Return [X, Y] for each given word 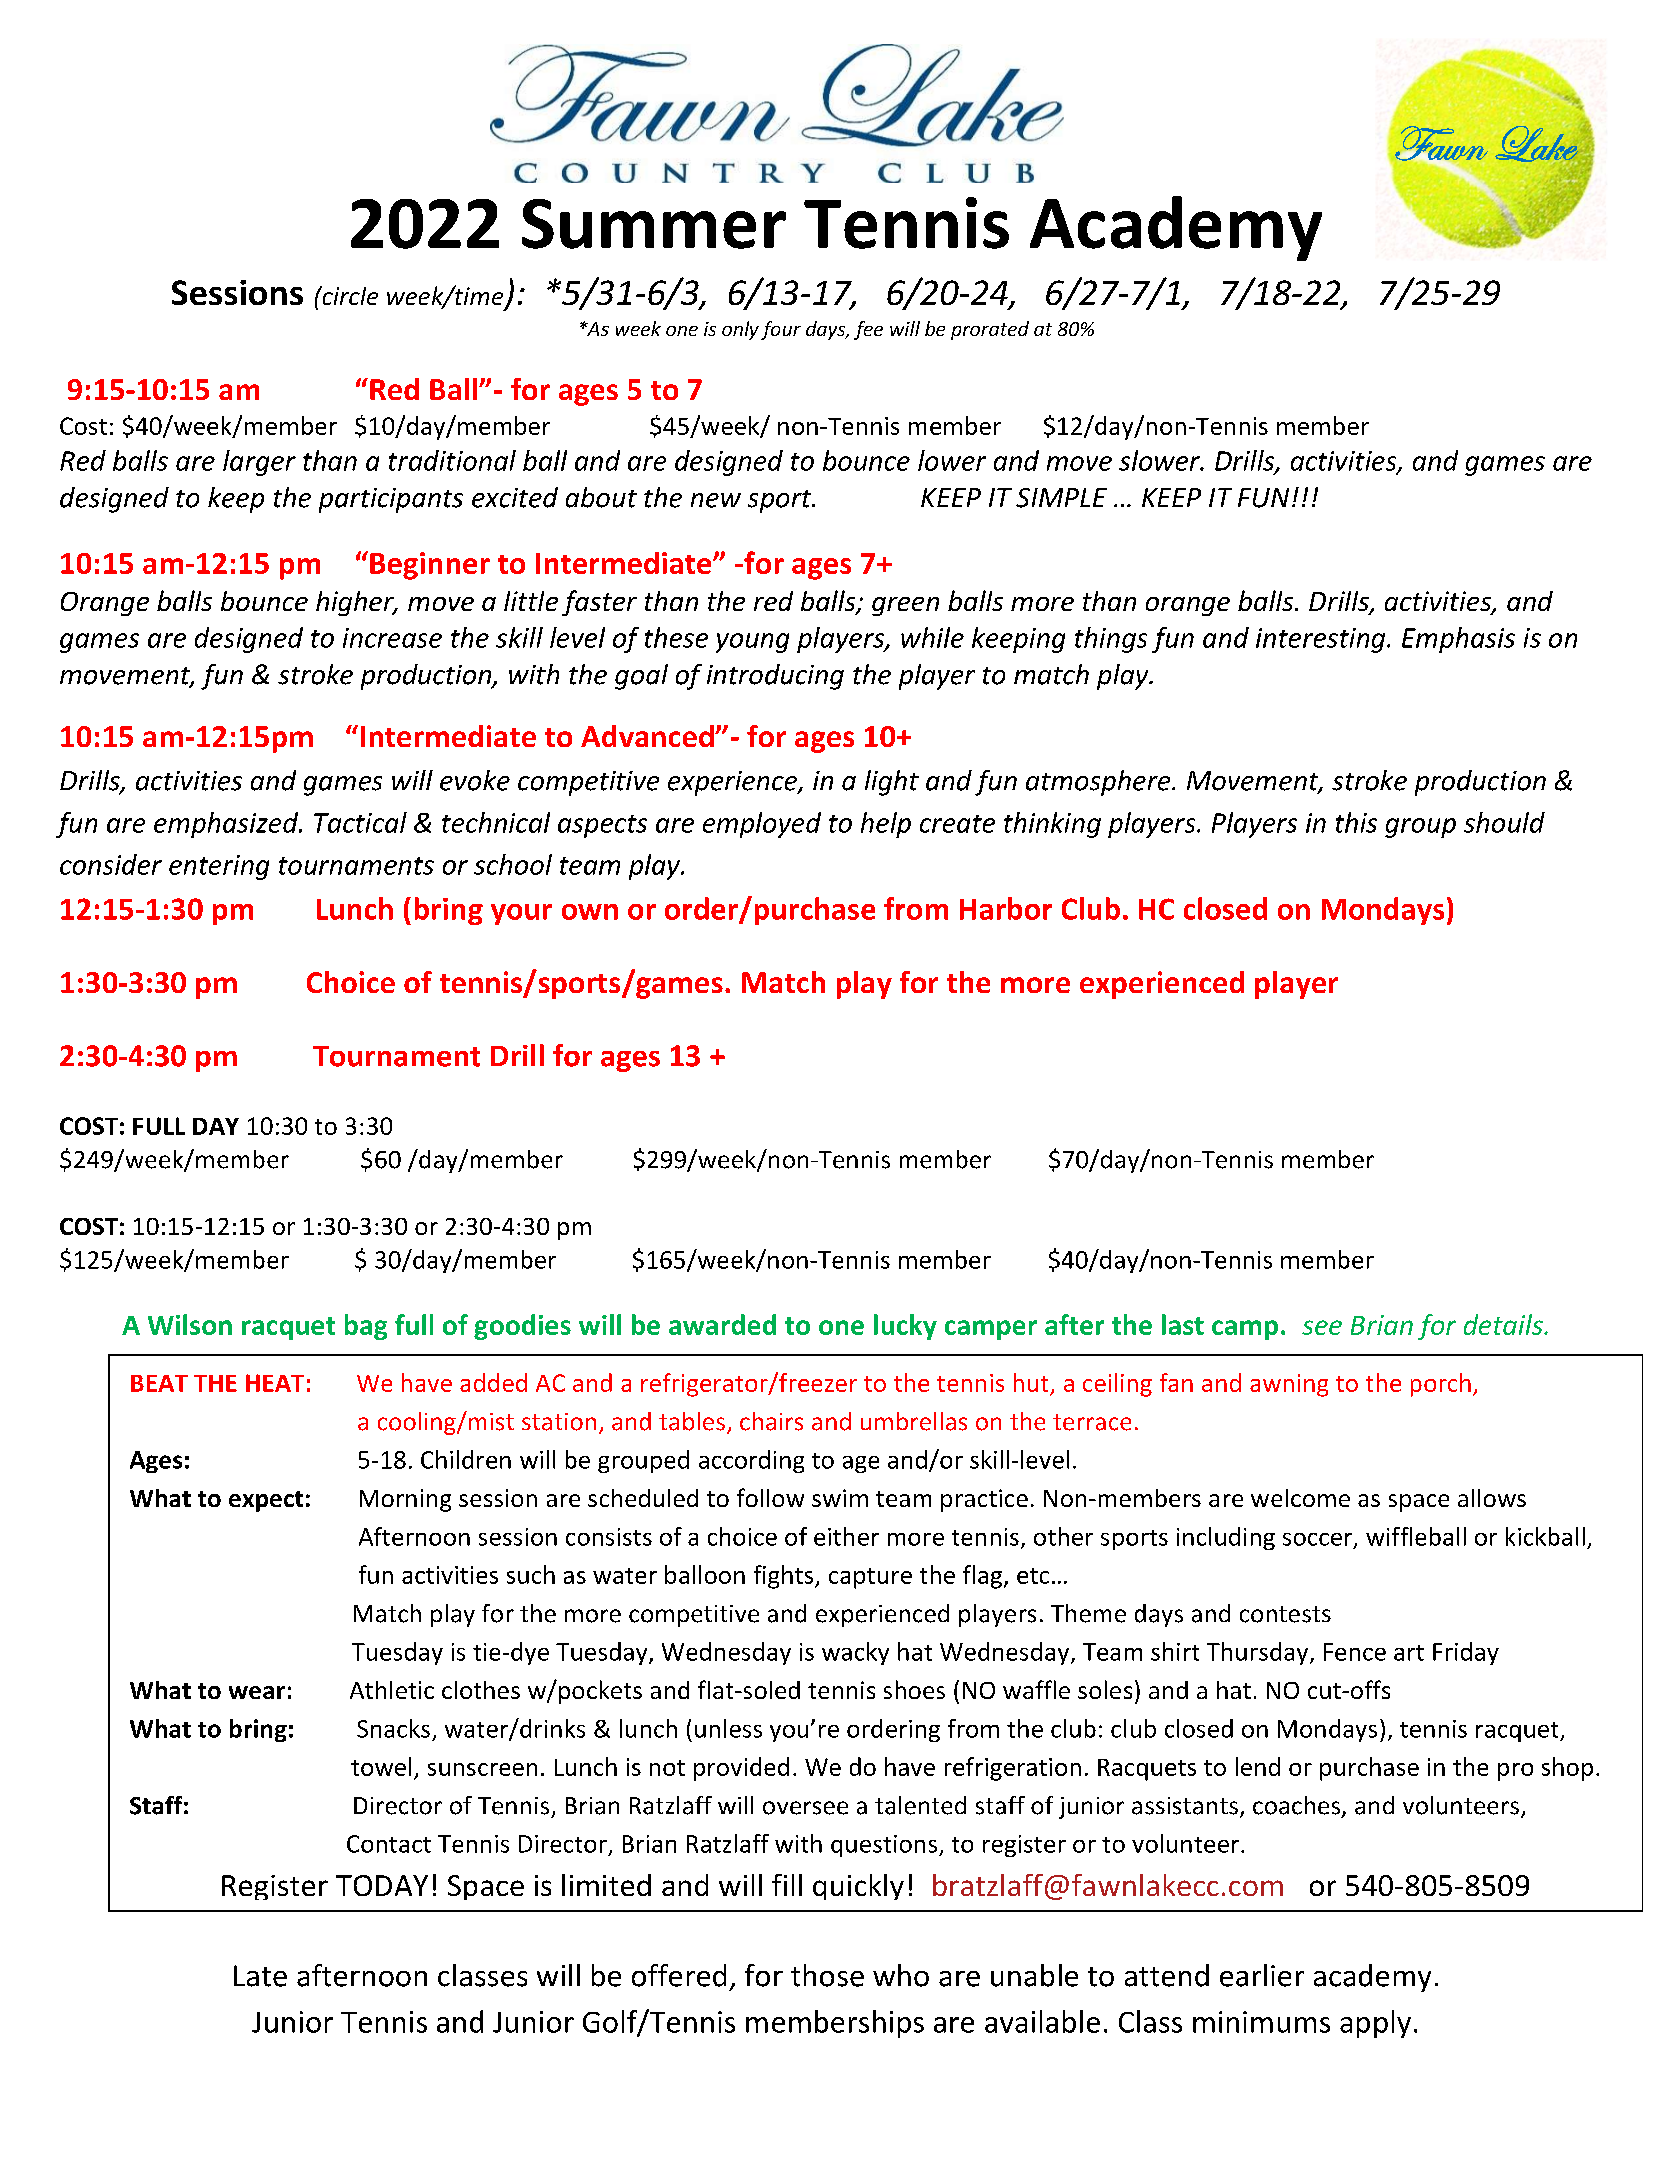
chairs [771, 1421]
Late [260, 1976]
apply [1375, 2024]
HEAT [275, 1383]
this [1356, 822]
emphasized [227, 825]
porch [1441, 1385]
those [827, 1975]
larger [259, 463]
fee [868, 330]
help [886, 825]
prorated [990, 330]
